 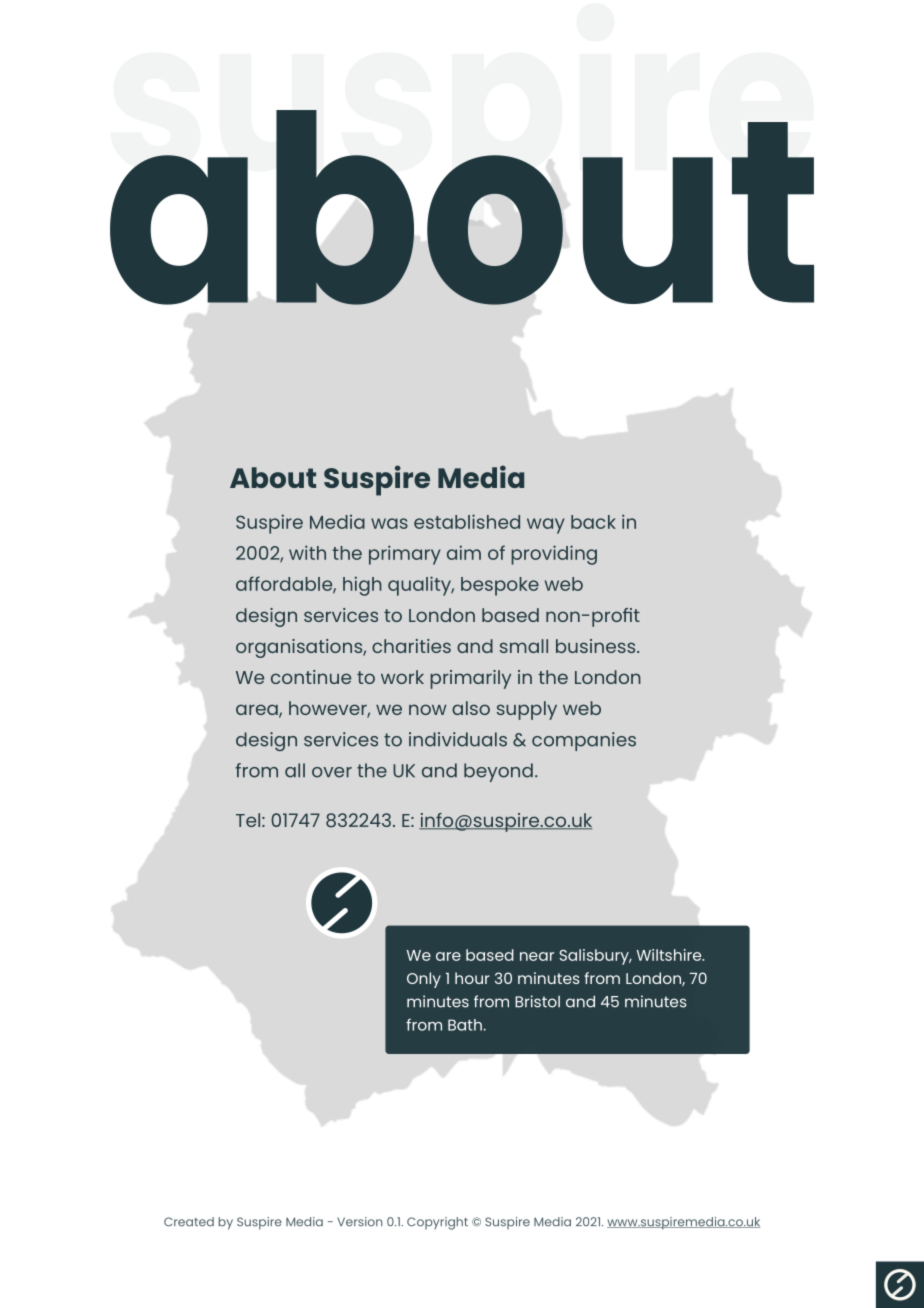 I want to click on Created, so click(x=189, y=1222).
